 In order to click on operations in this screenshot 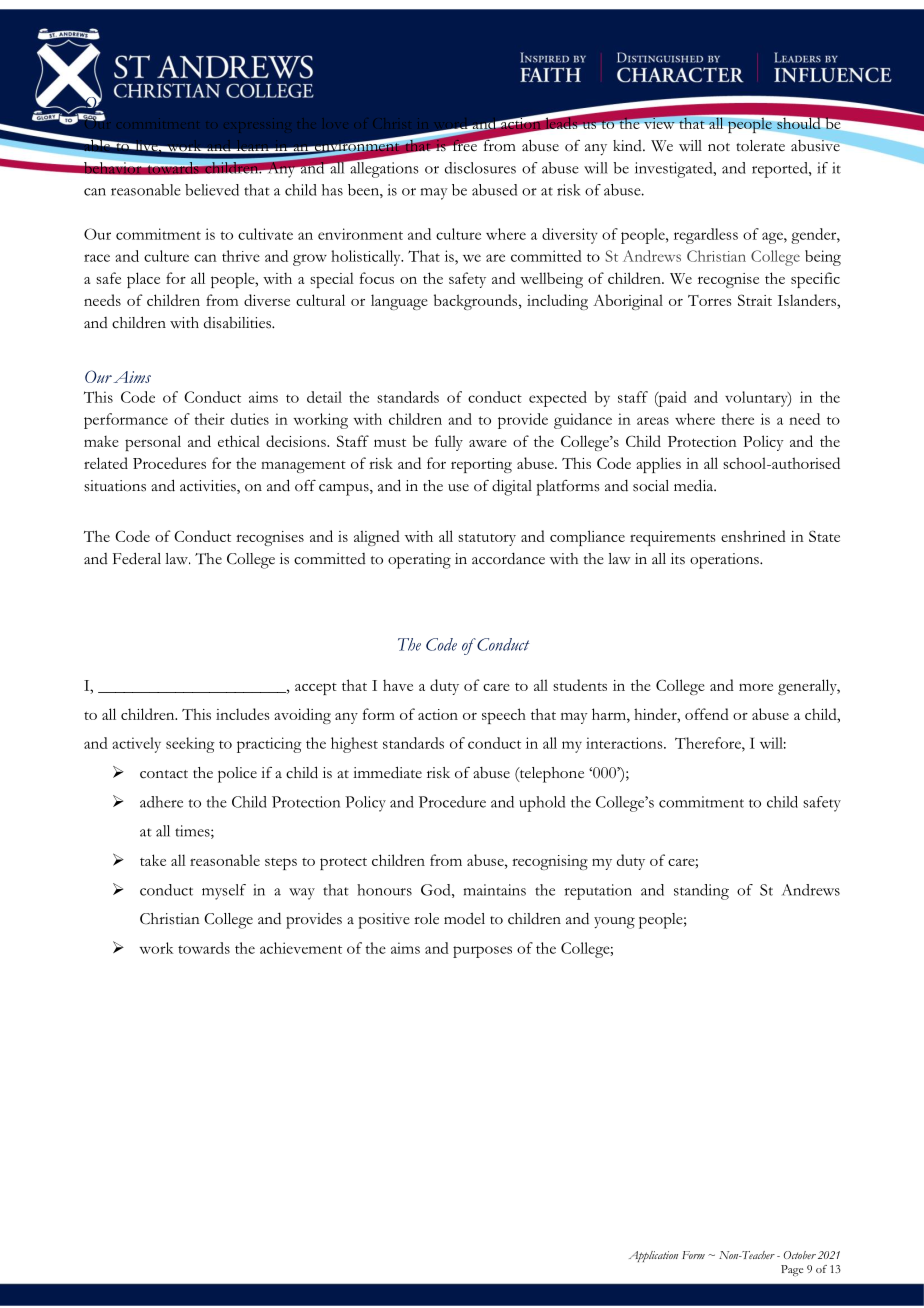, I will do `click(725, 561)`.
